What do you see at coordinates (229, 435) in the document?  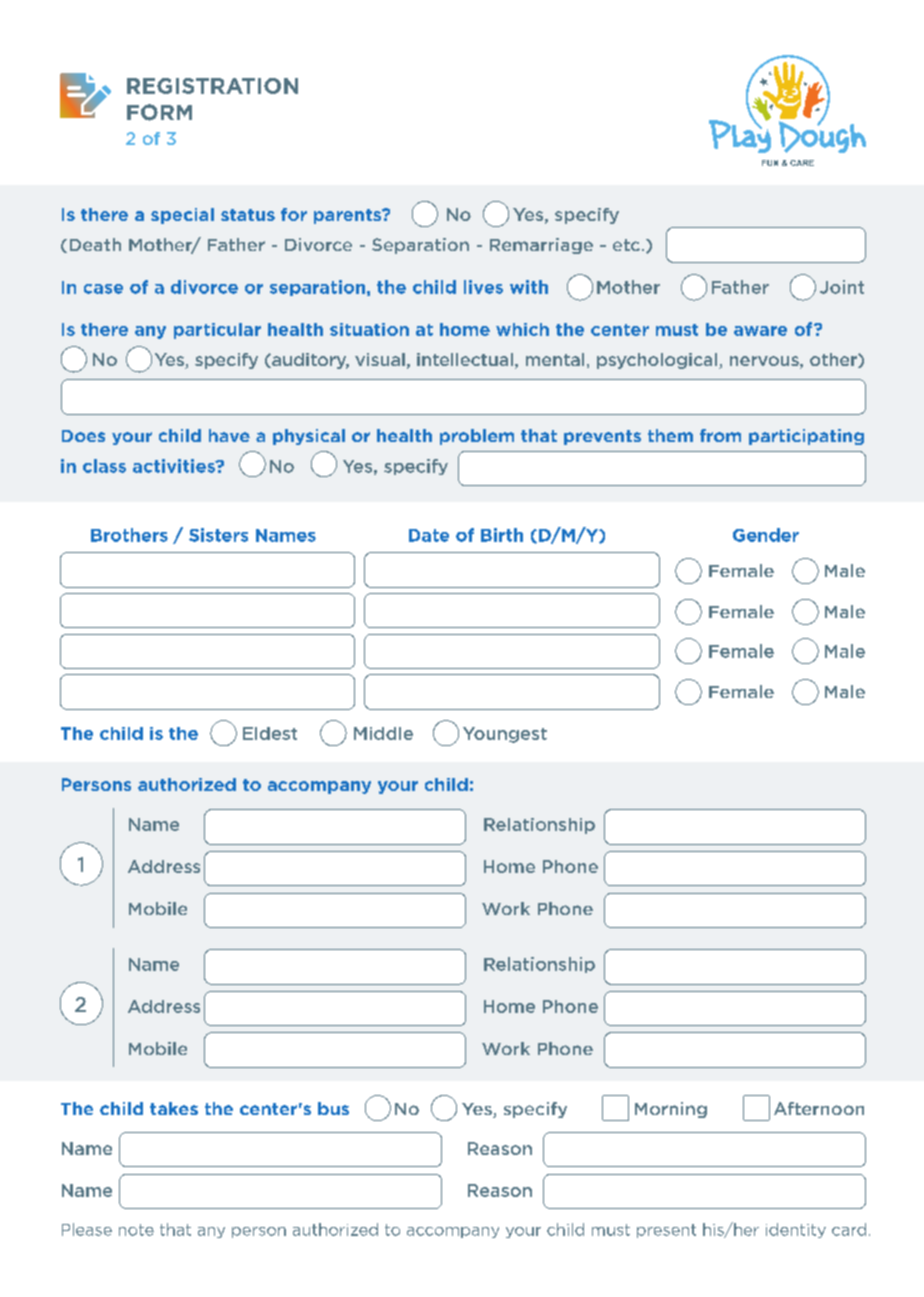 I see `have` at bounding box center [229, 435].
